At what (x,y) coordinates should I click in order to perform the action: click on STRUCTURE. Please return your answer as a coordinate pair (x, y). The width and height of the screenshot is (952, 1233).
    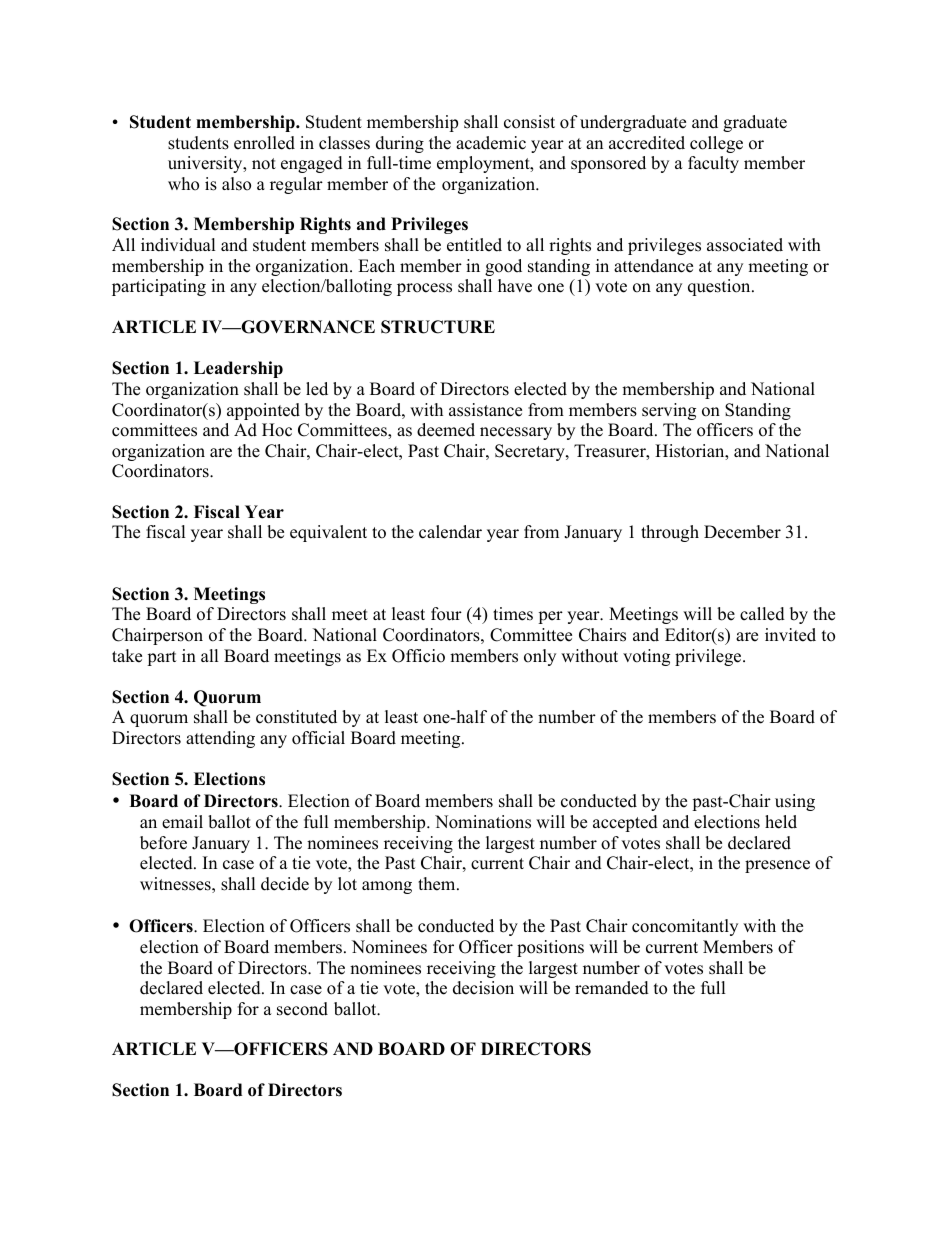
    Looking at the image, I should click on (438, 327).
